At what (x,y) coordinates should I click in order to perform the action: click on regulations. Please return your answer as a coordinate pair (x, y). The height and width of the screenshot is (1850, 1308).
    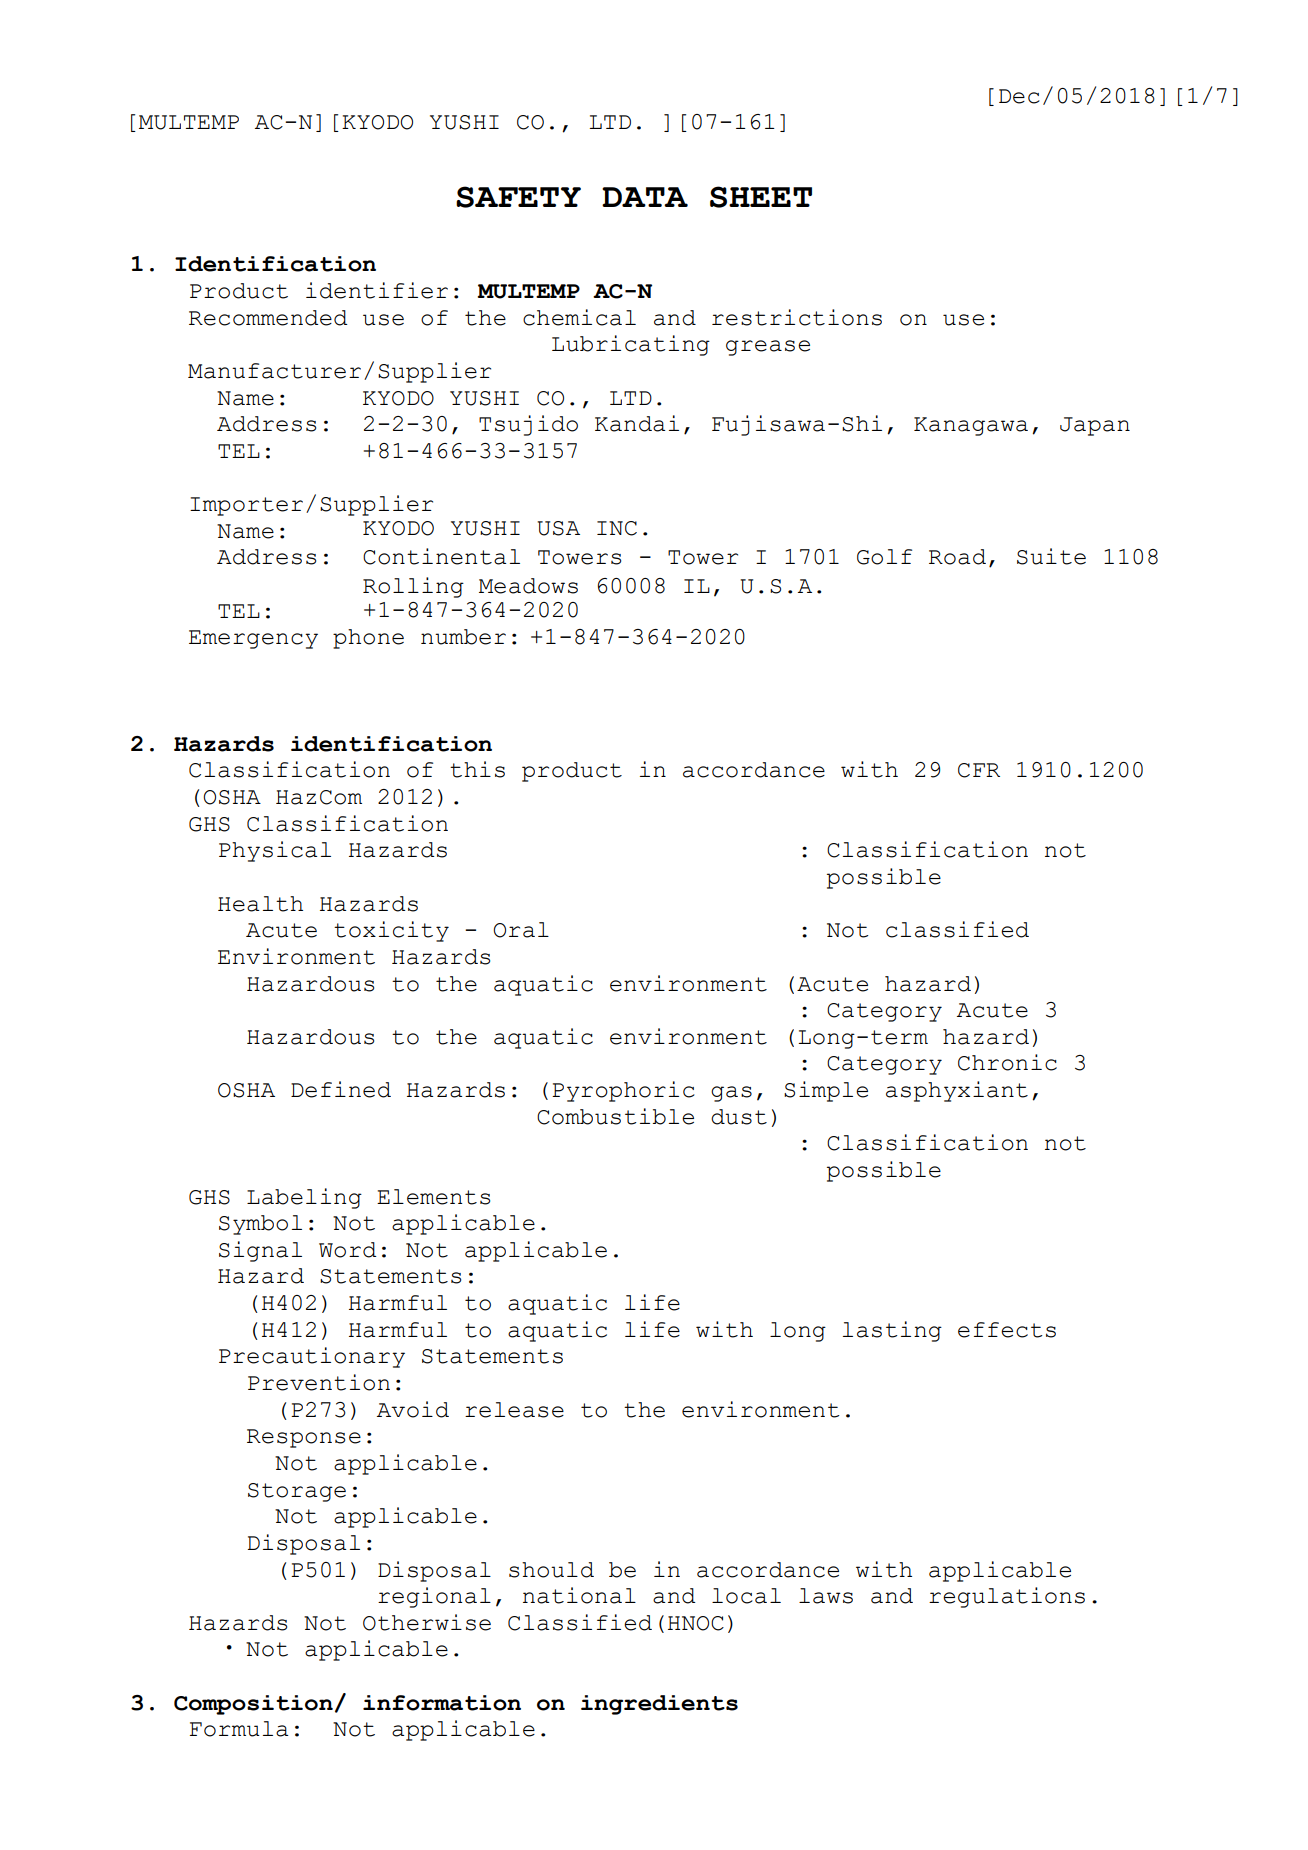
    Looking at the image, I should click on (1007, 1597).
